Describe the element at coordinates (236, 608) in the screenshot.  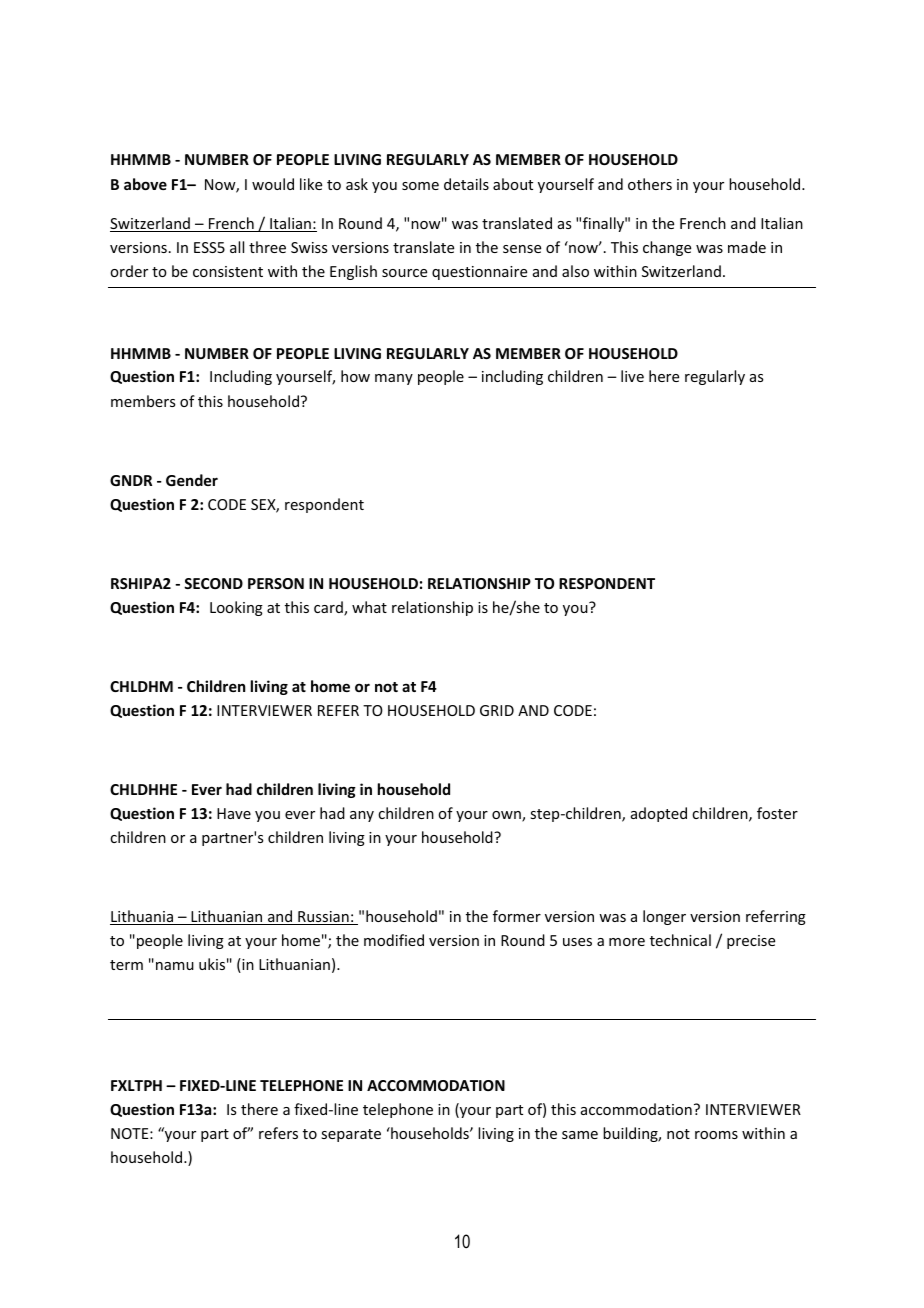
I see `Looking` at that location.
